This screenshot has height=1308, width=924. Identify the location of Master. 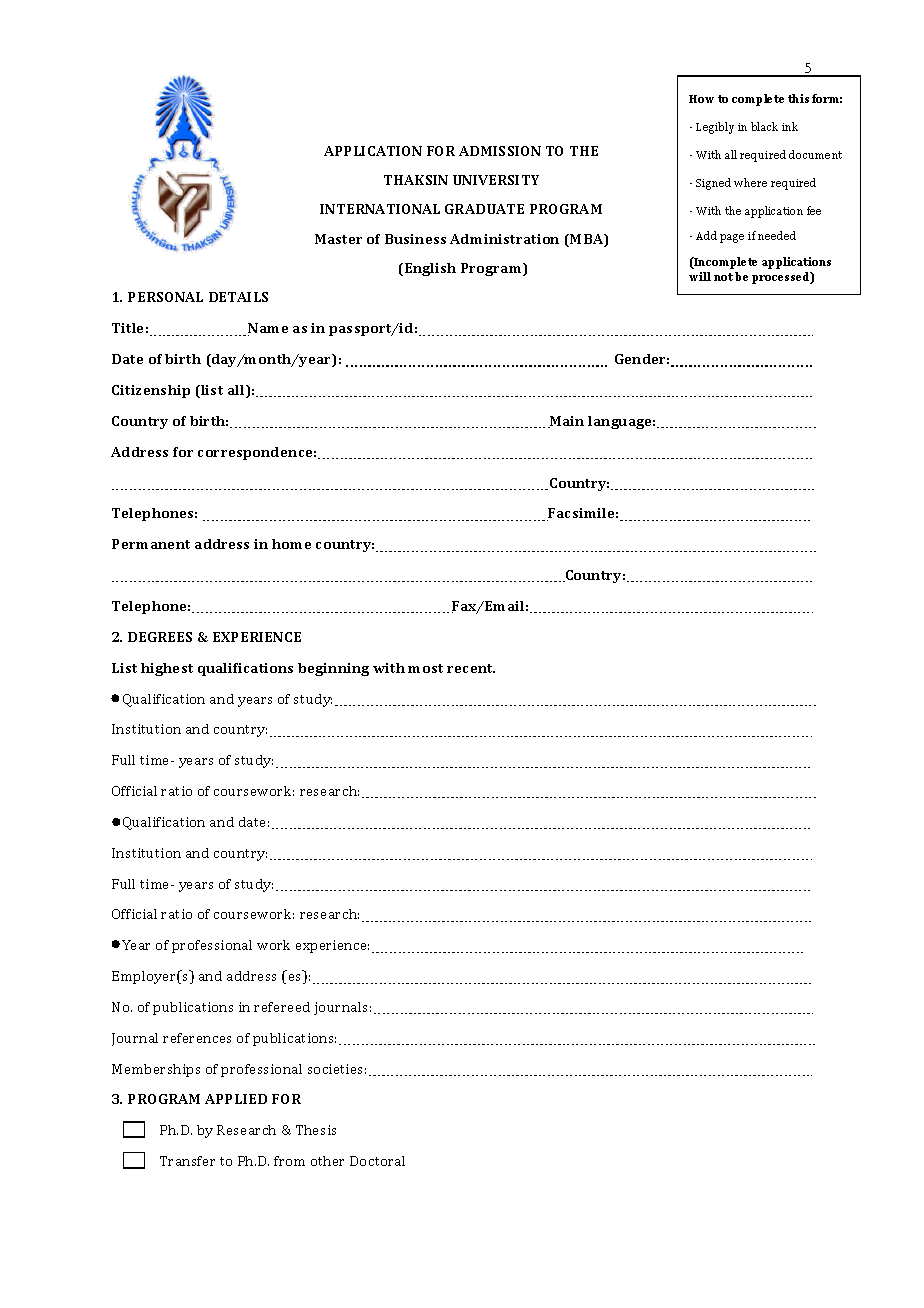
(338, 239).
